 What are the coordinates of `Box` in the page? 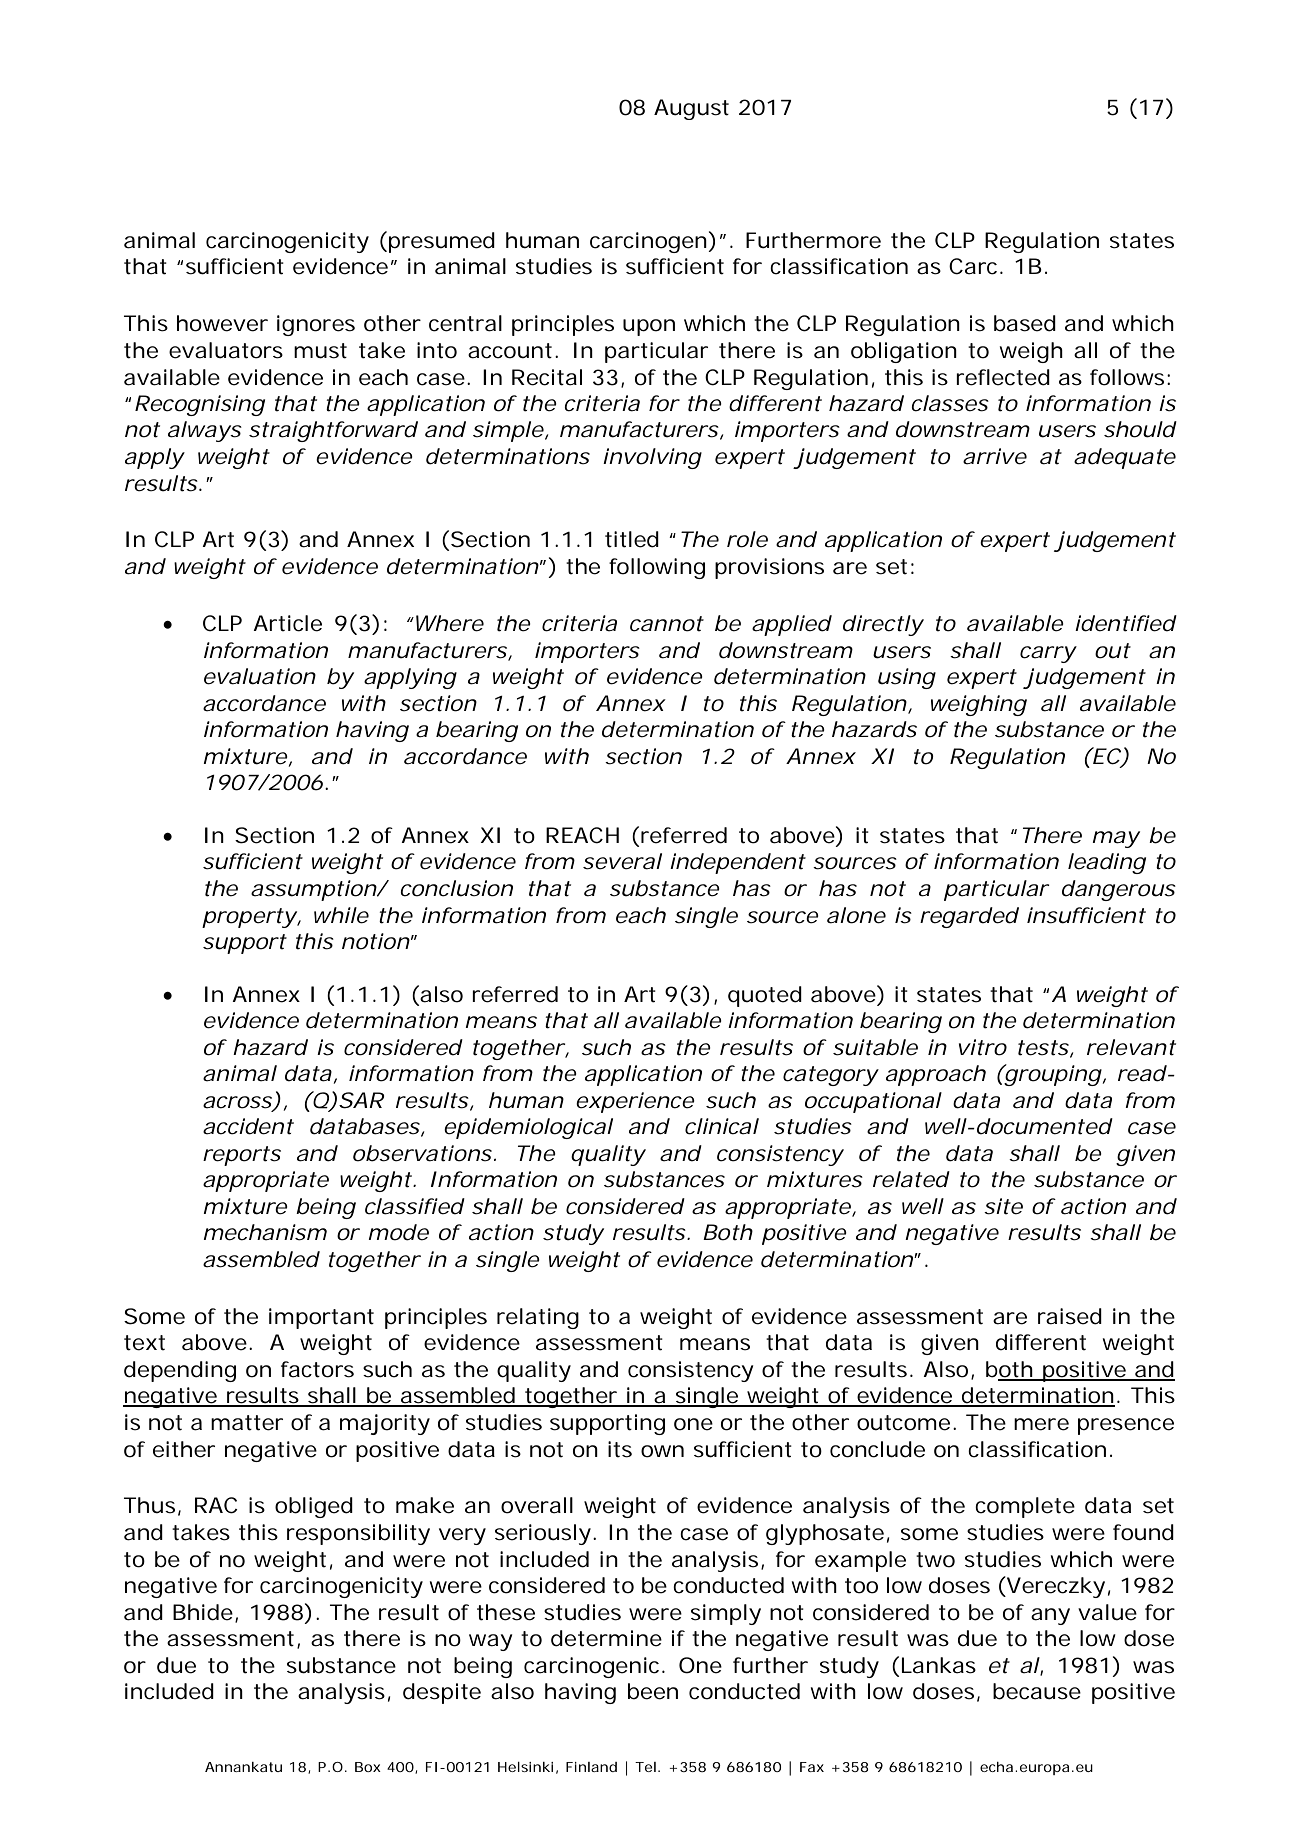 It's located at (368, 1767).
